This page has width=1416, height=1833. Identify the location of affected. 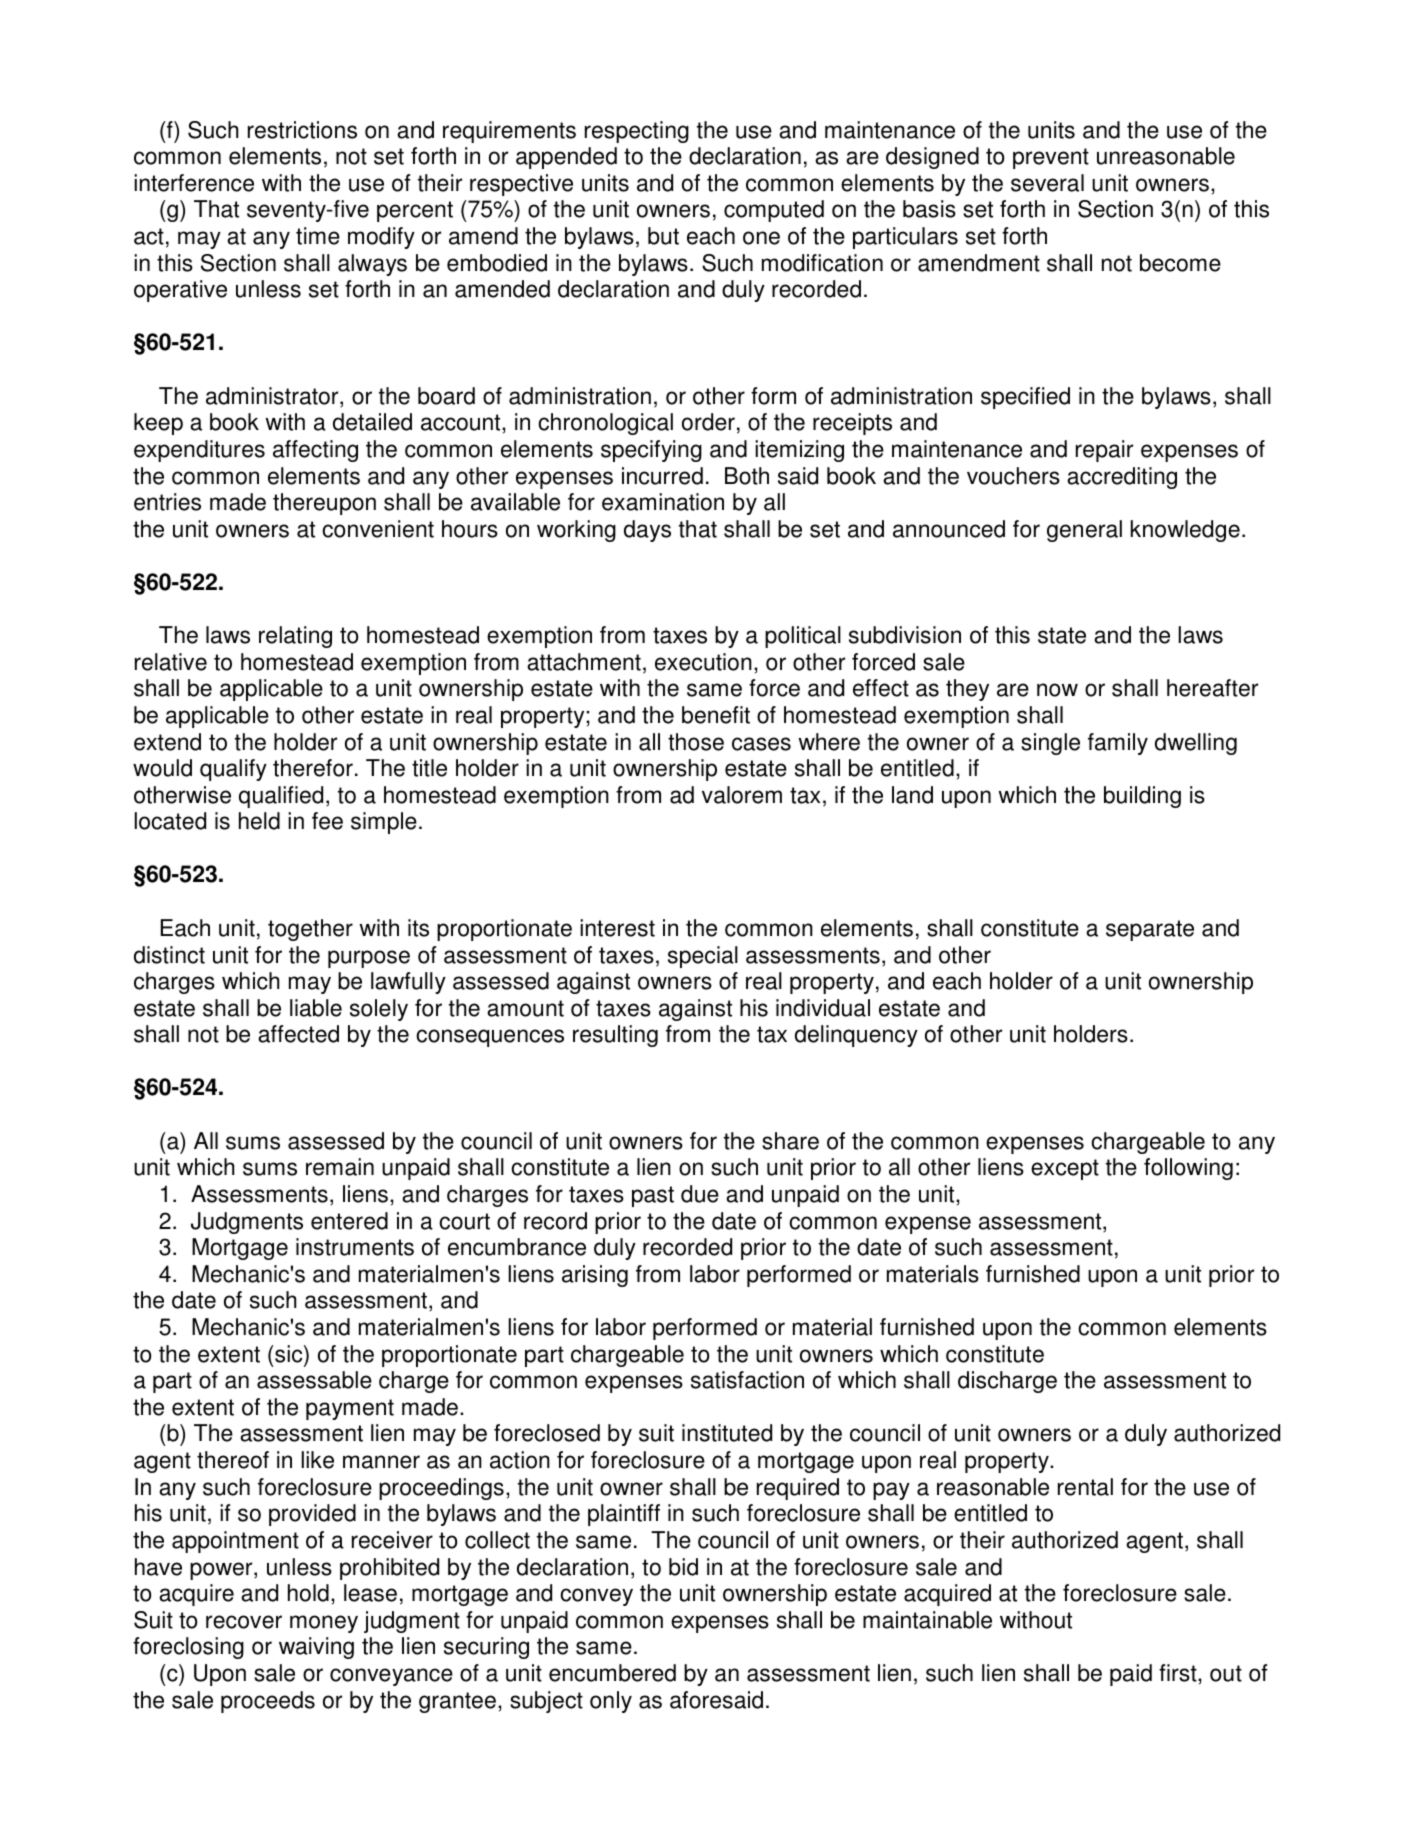
(298, 1034).
